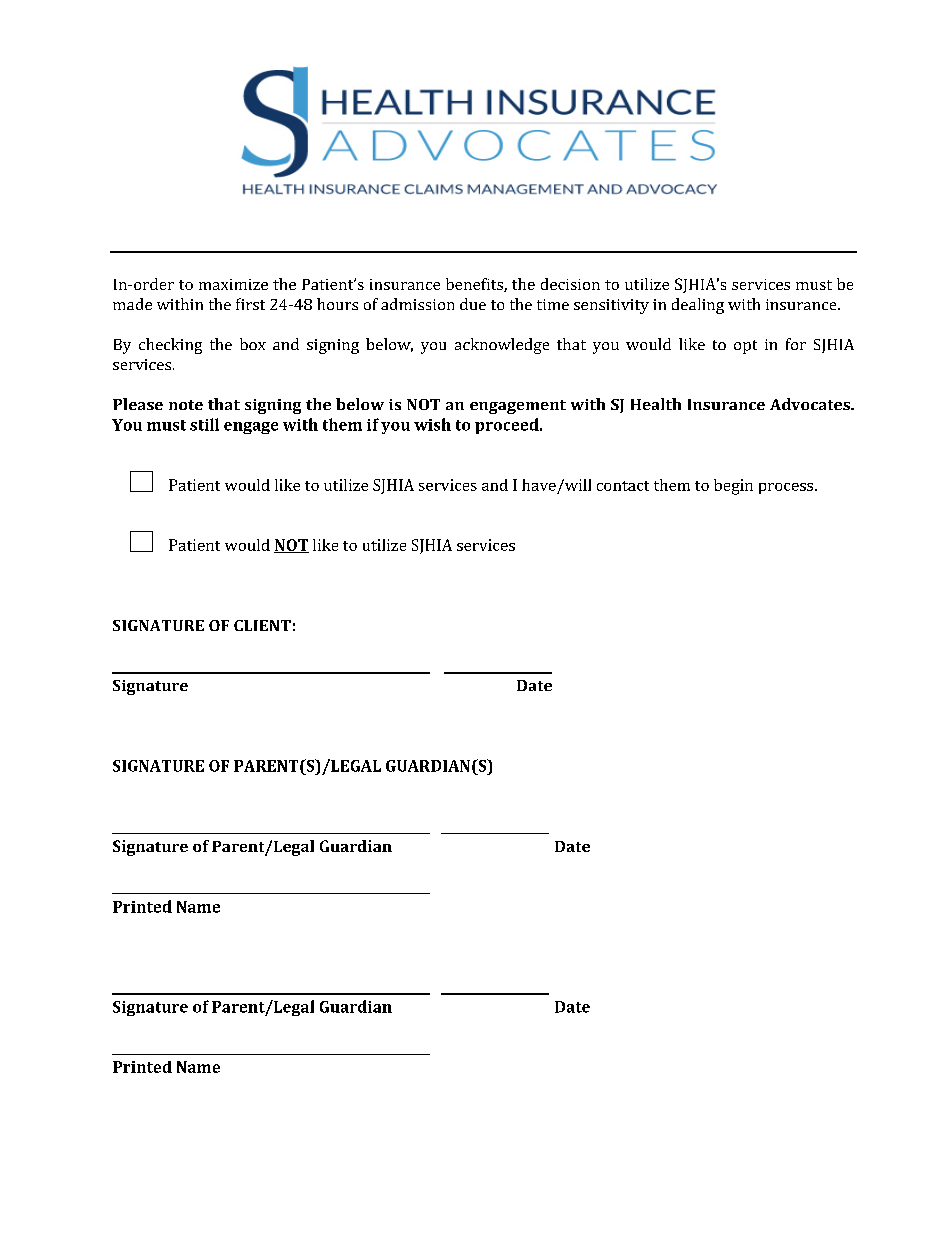 The image size is (952, 1233). Describe the element at coordinates (698, 306) in the image. I see `dealing` at that location.
